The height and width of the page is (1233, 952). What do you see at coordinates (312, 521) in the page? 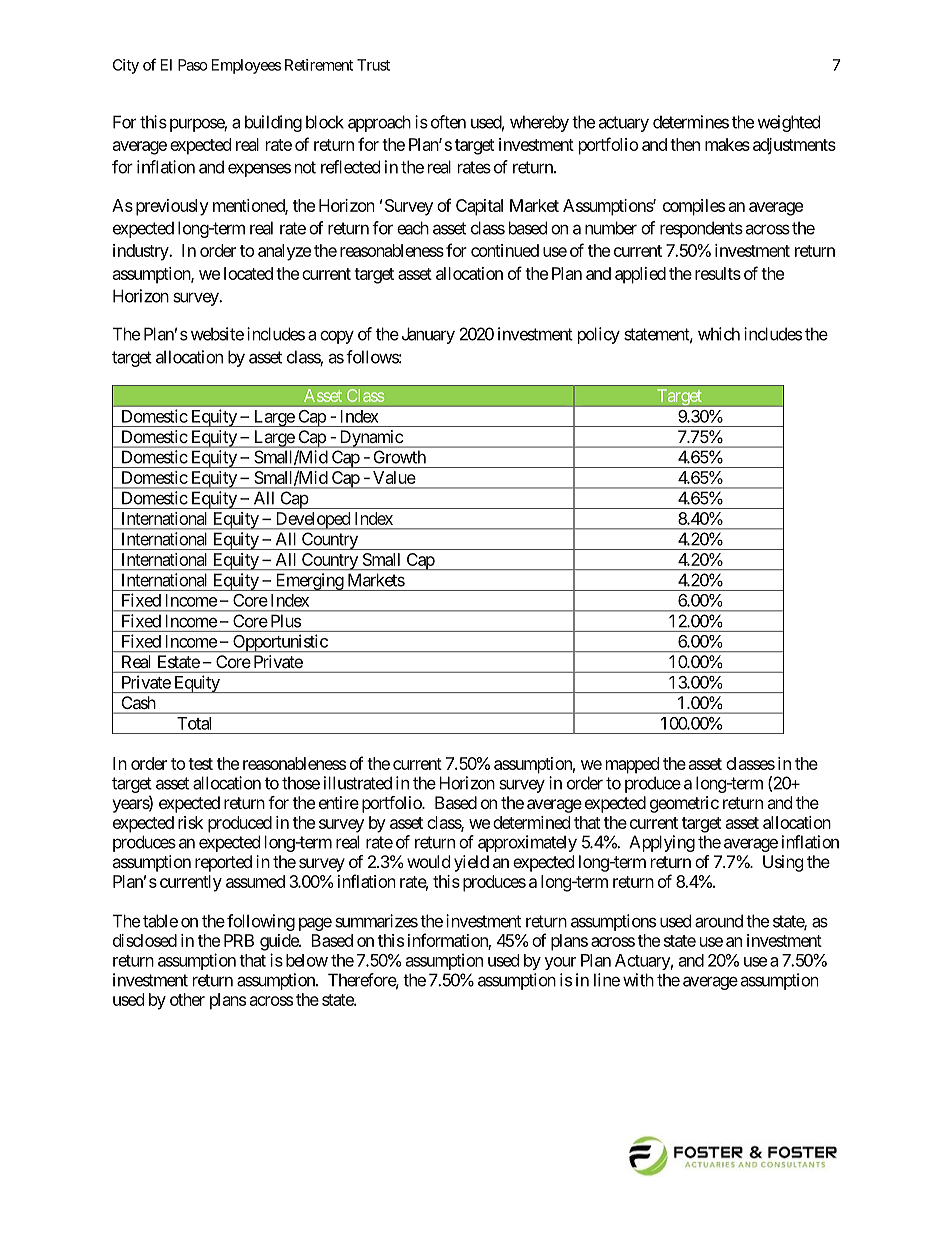
I see `Developed` at bounding box center [312, 521].
